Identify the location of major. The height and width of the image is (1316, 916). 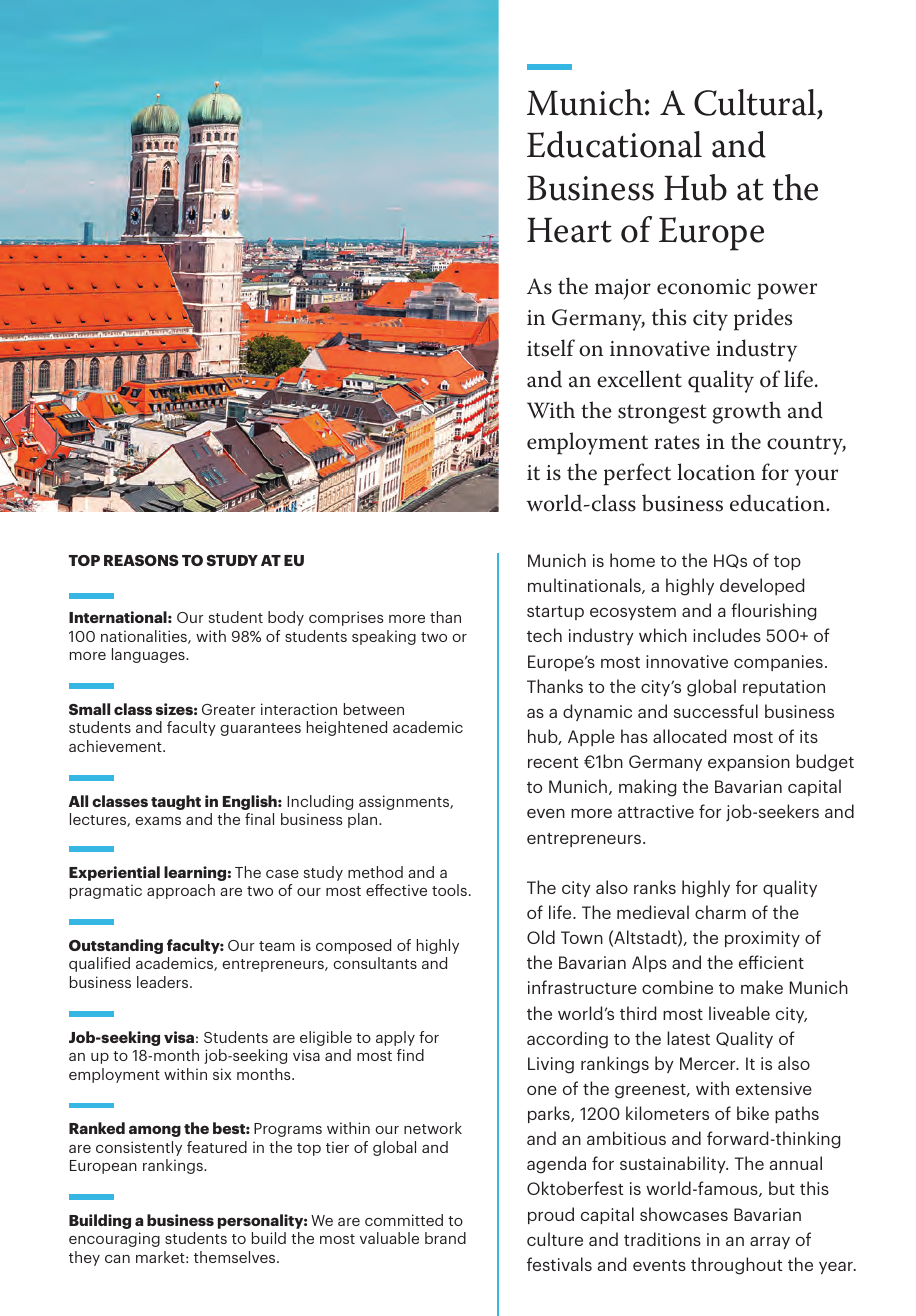
(623, 289).
